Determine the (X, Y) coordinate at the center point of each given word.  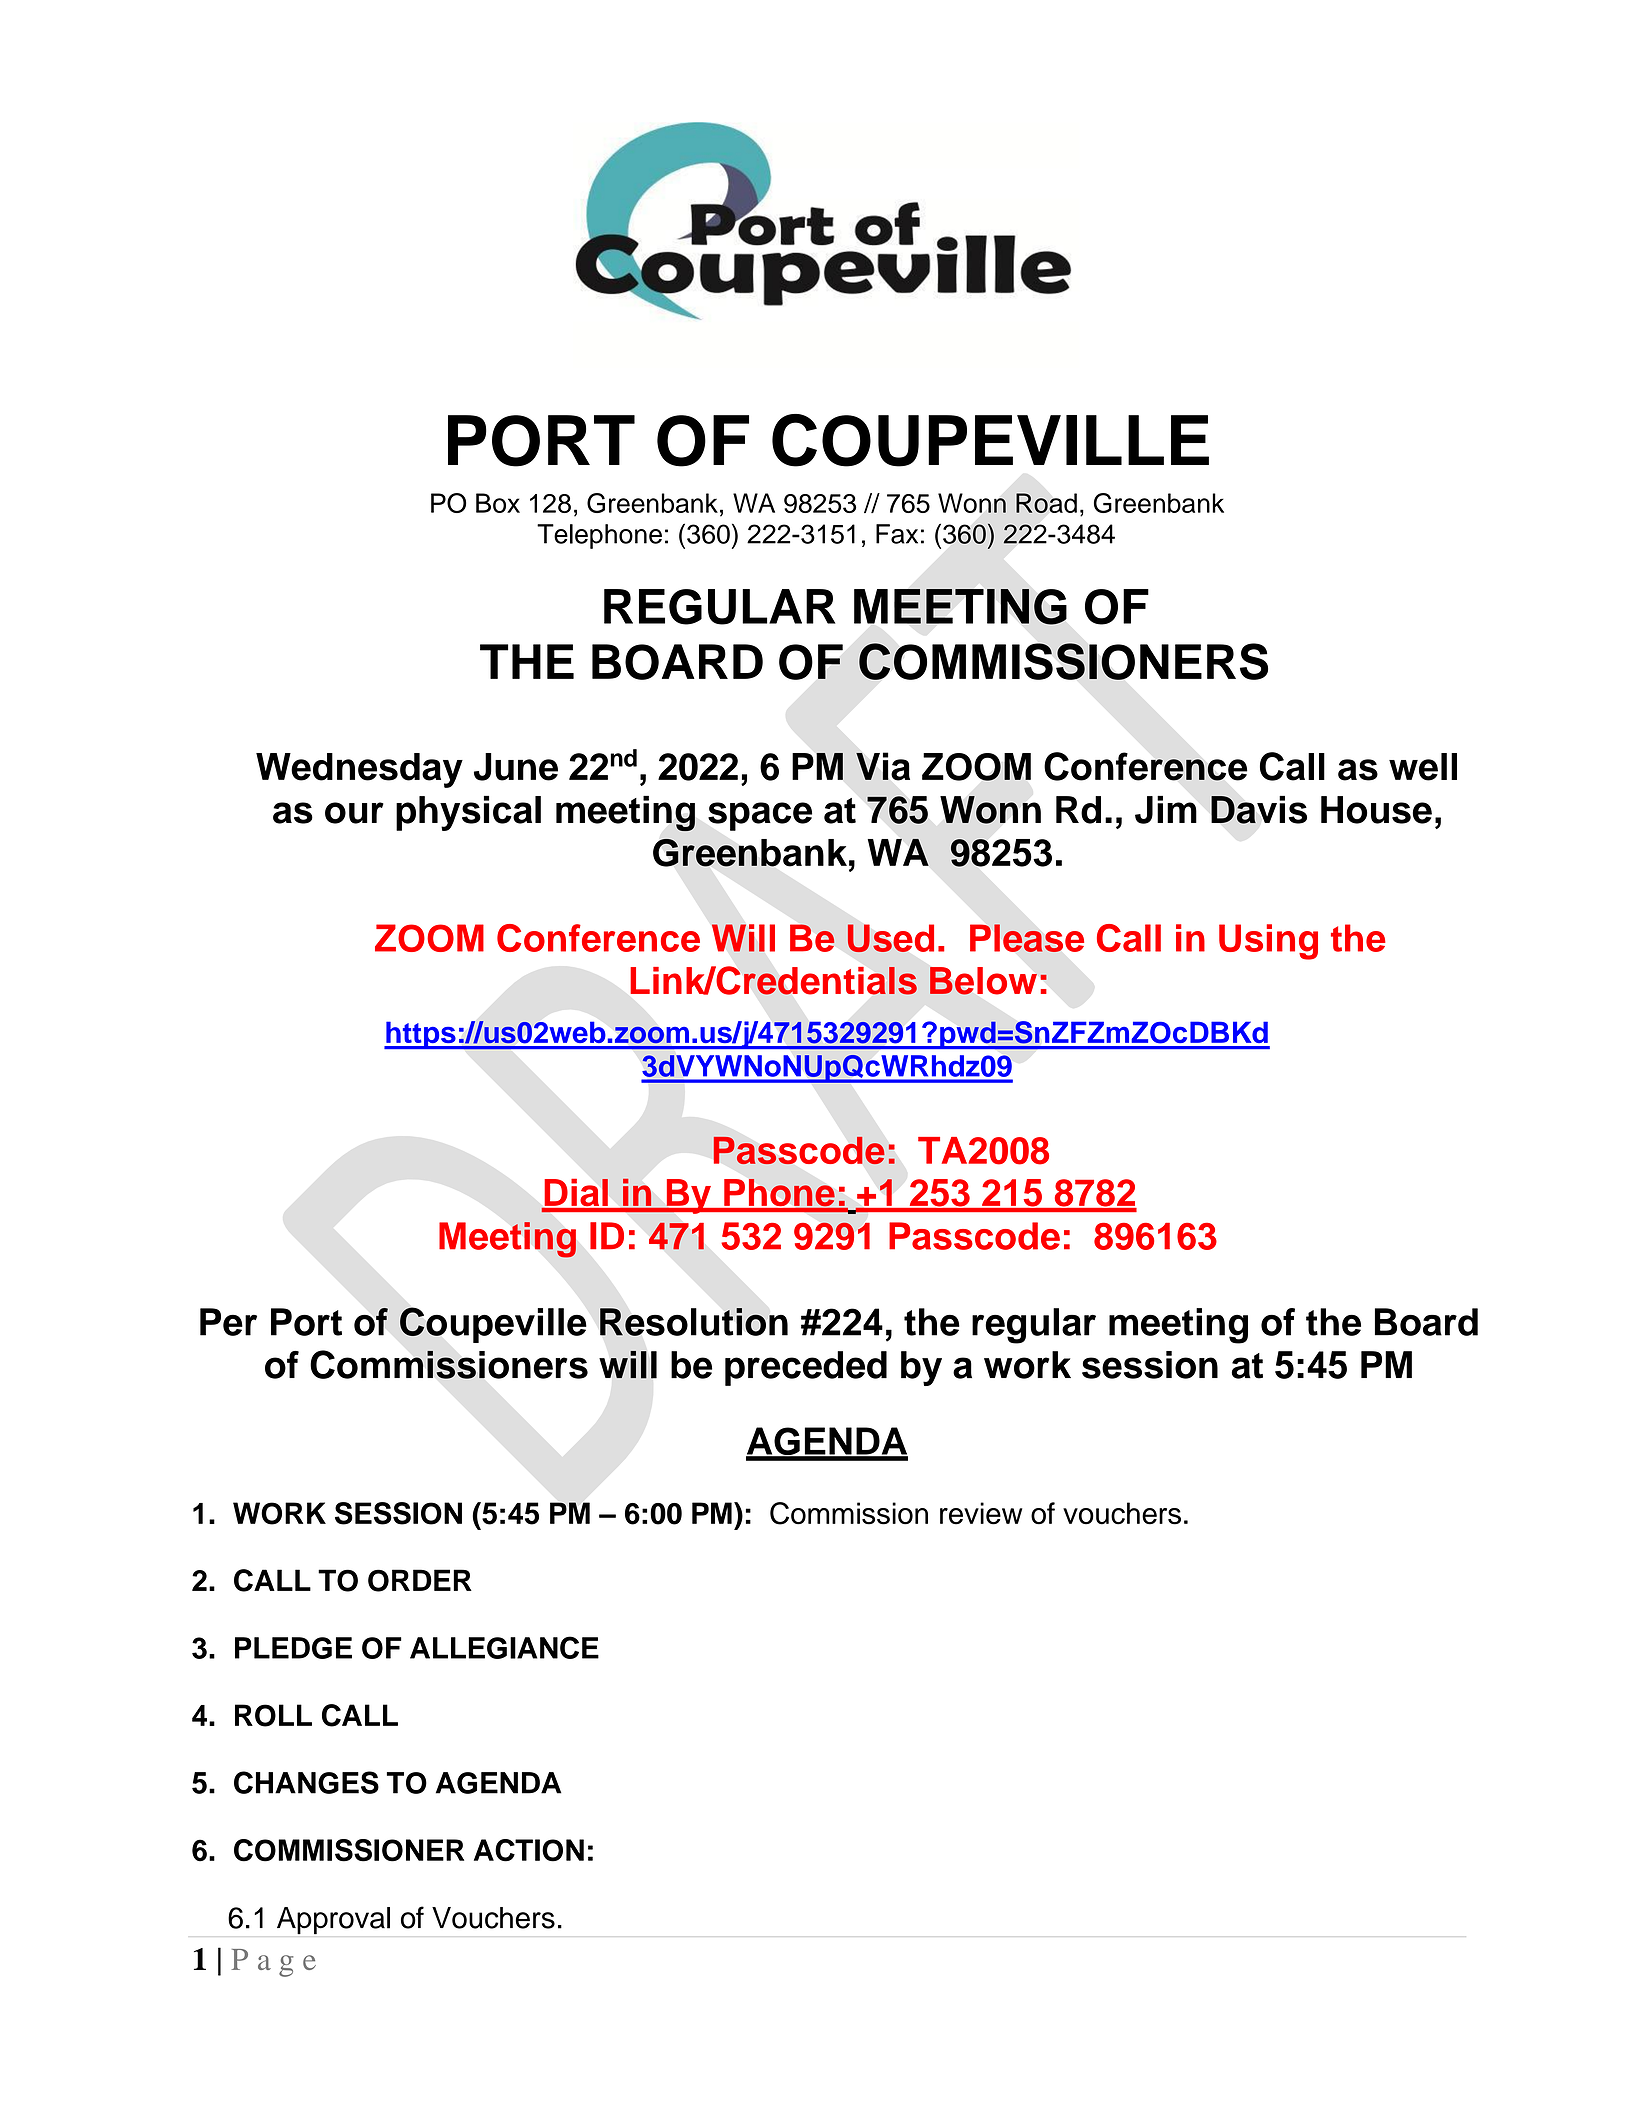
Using (1268, 942)
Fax (897, 534)
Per (228, 1322)
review (981, 1513)
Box (498, 503)
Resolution (694, 1322)
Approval (333, 1921)
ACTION (529, 1850)
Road (1046, 503)
